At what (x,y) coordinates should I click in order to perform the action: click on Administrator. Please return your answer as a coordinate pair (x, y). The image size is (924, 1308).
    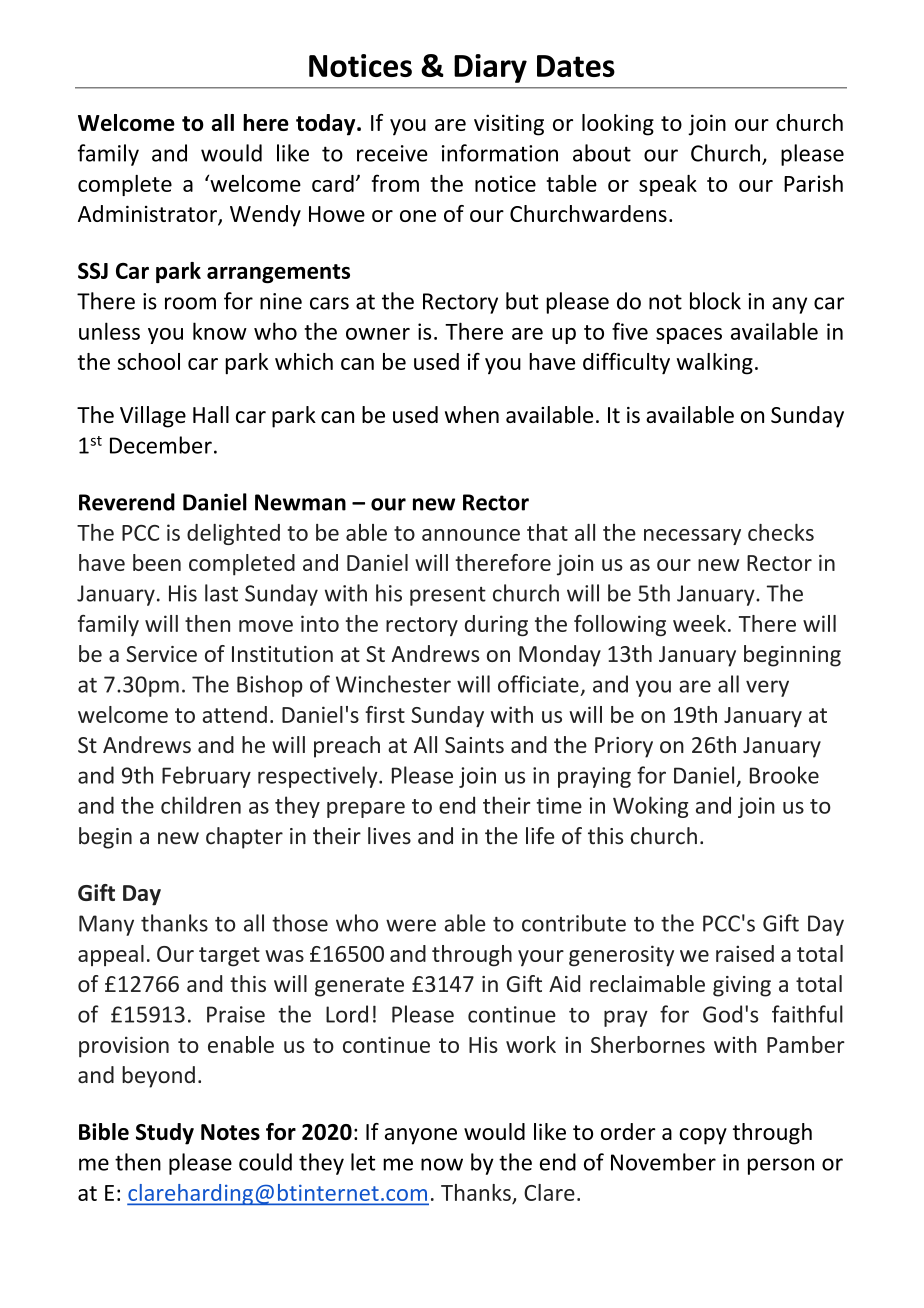
    Looking at the image, I should click on (148, 215).
